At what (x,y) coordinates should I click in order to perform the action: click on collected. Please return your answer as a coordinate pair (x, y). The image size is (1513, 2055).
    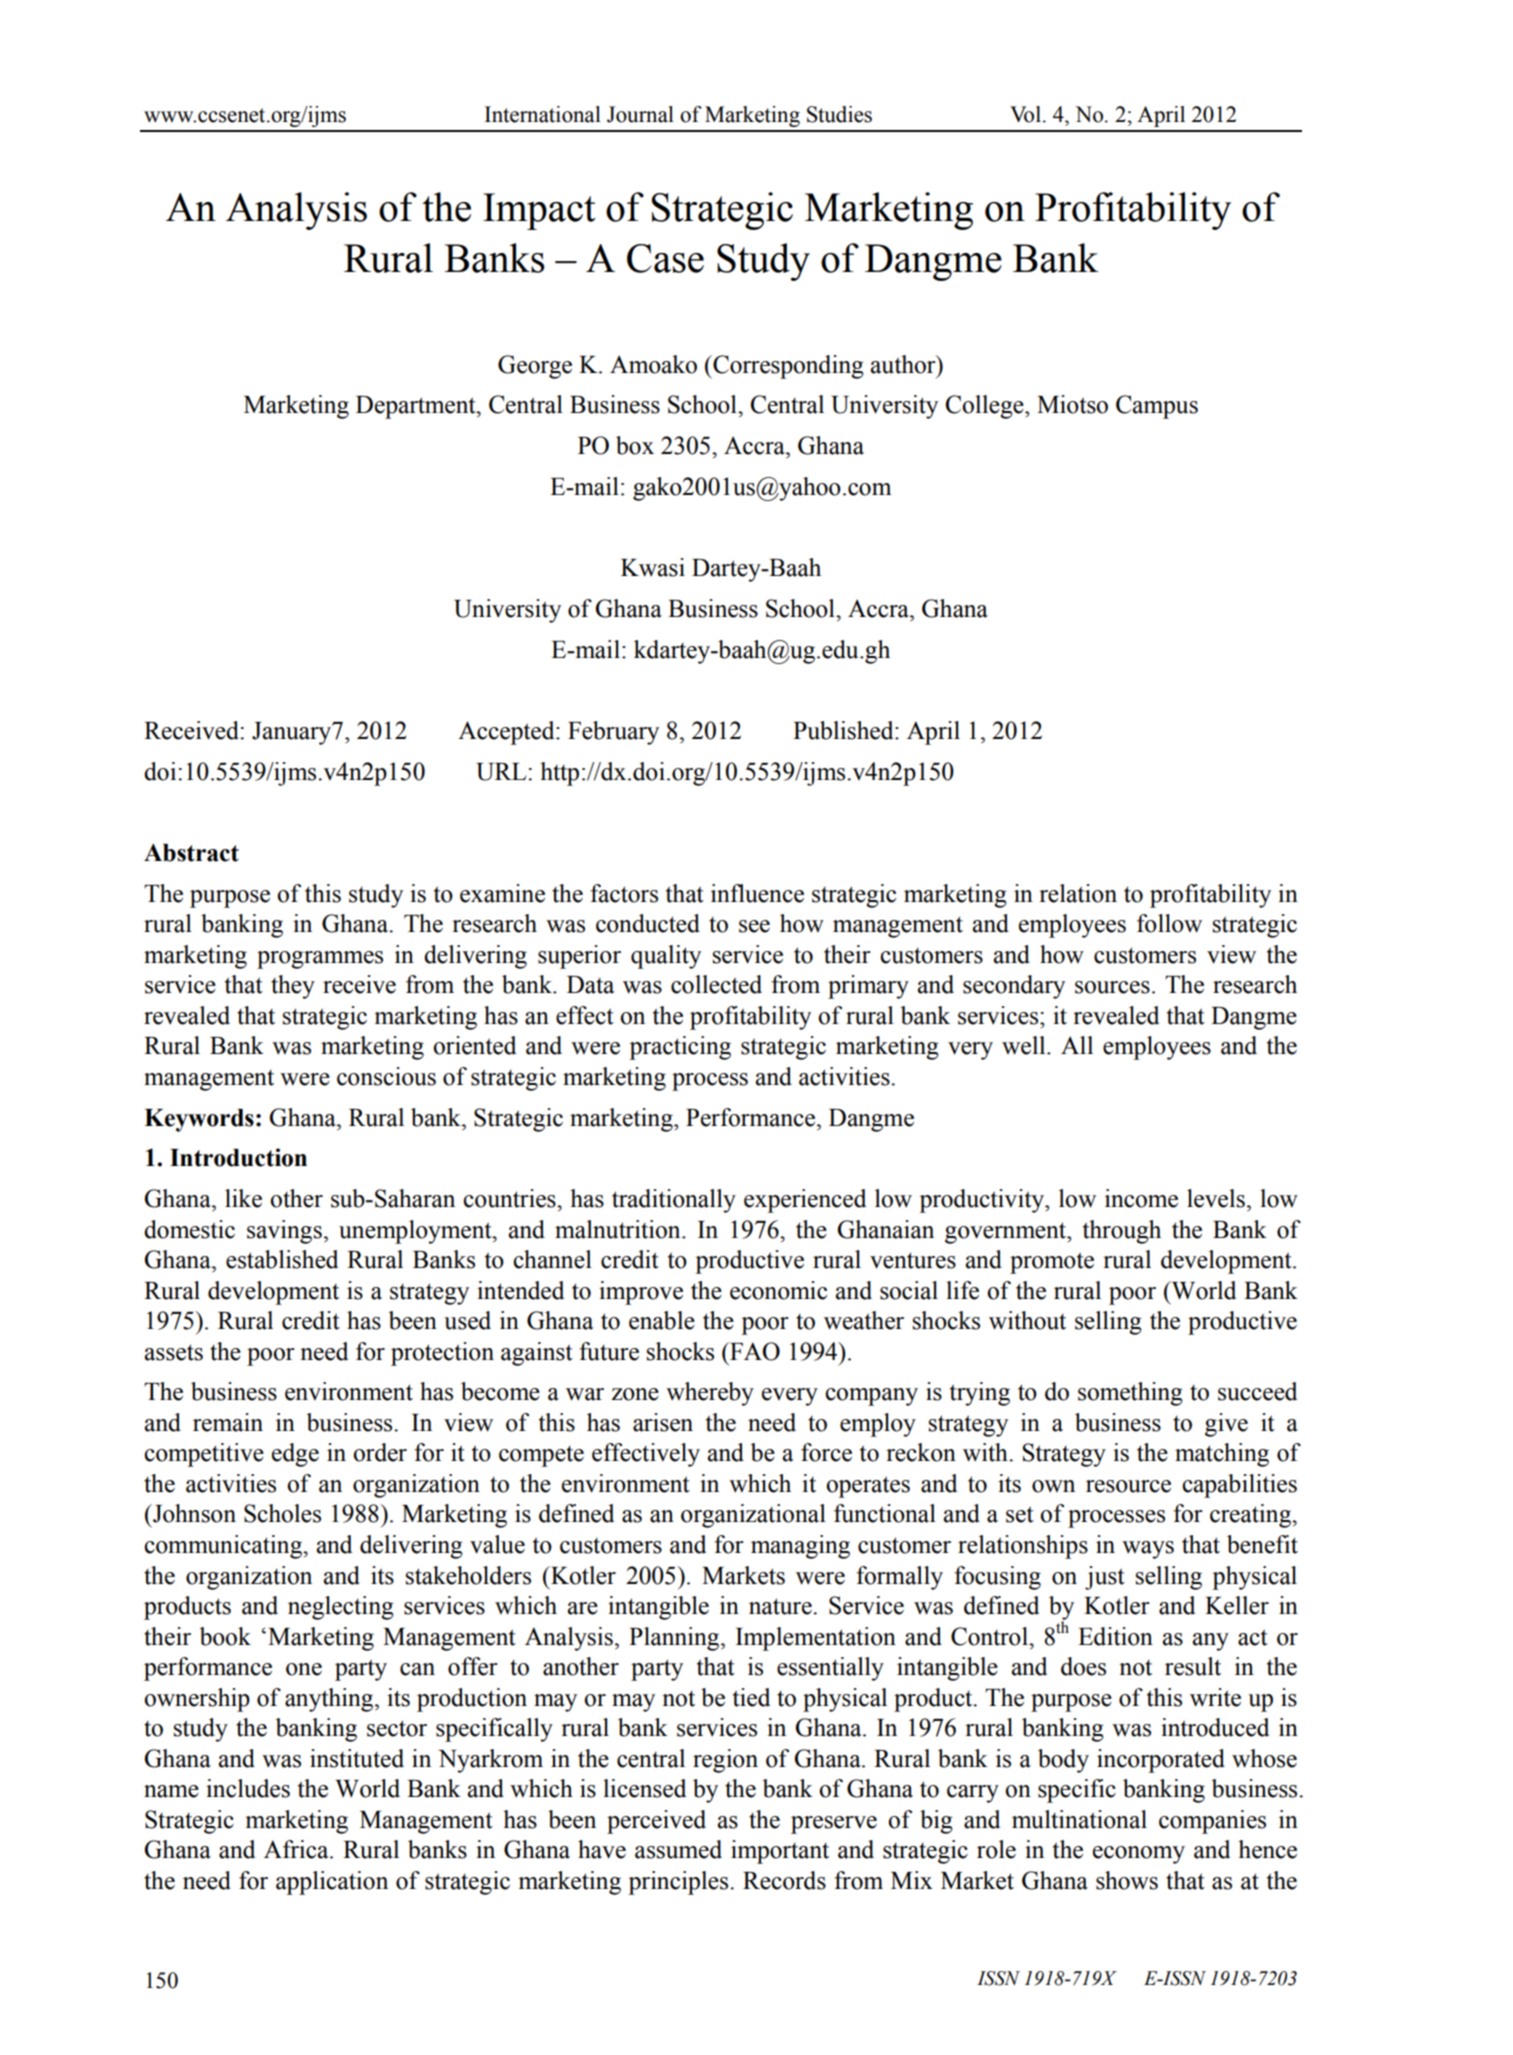
    Looking at the image, I should click on (716, 984).
